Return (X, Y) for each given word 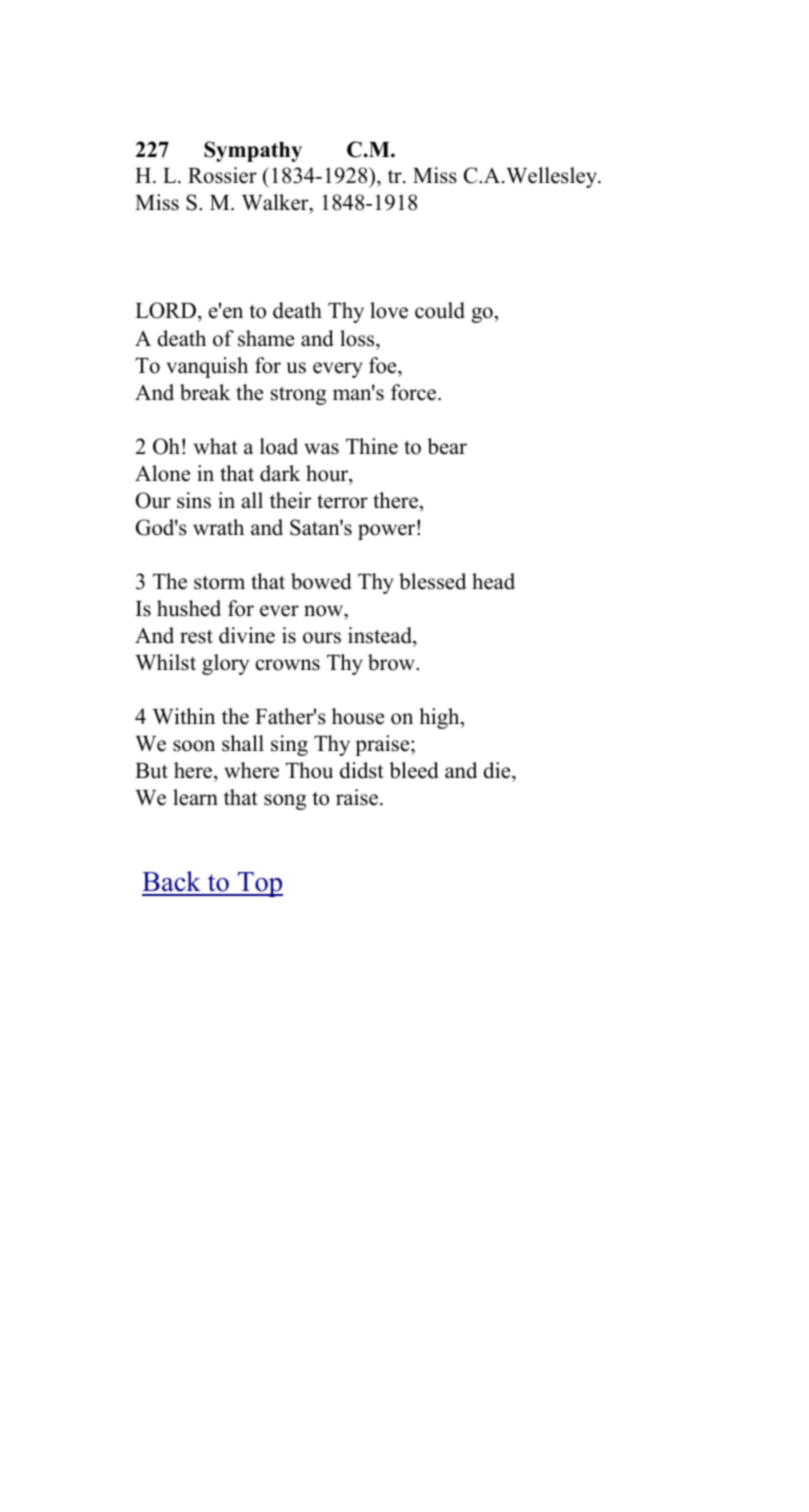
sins (194, 500)
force (415, 392)
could (440, 310)
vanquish (207, 367)
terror (342, 501)
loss (358, 338)
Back (172, 883)
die (498, 770)
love (389, 310)
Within (184, 716)
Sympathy (253, 151)
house (358, 716)
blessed (432, 581)
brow (392, 662)
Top (259, 884)
